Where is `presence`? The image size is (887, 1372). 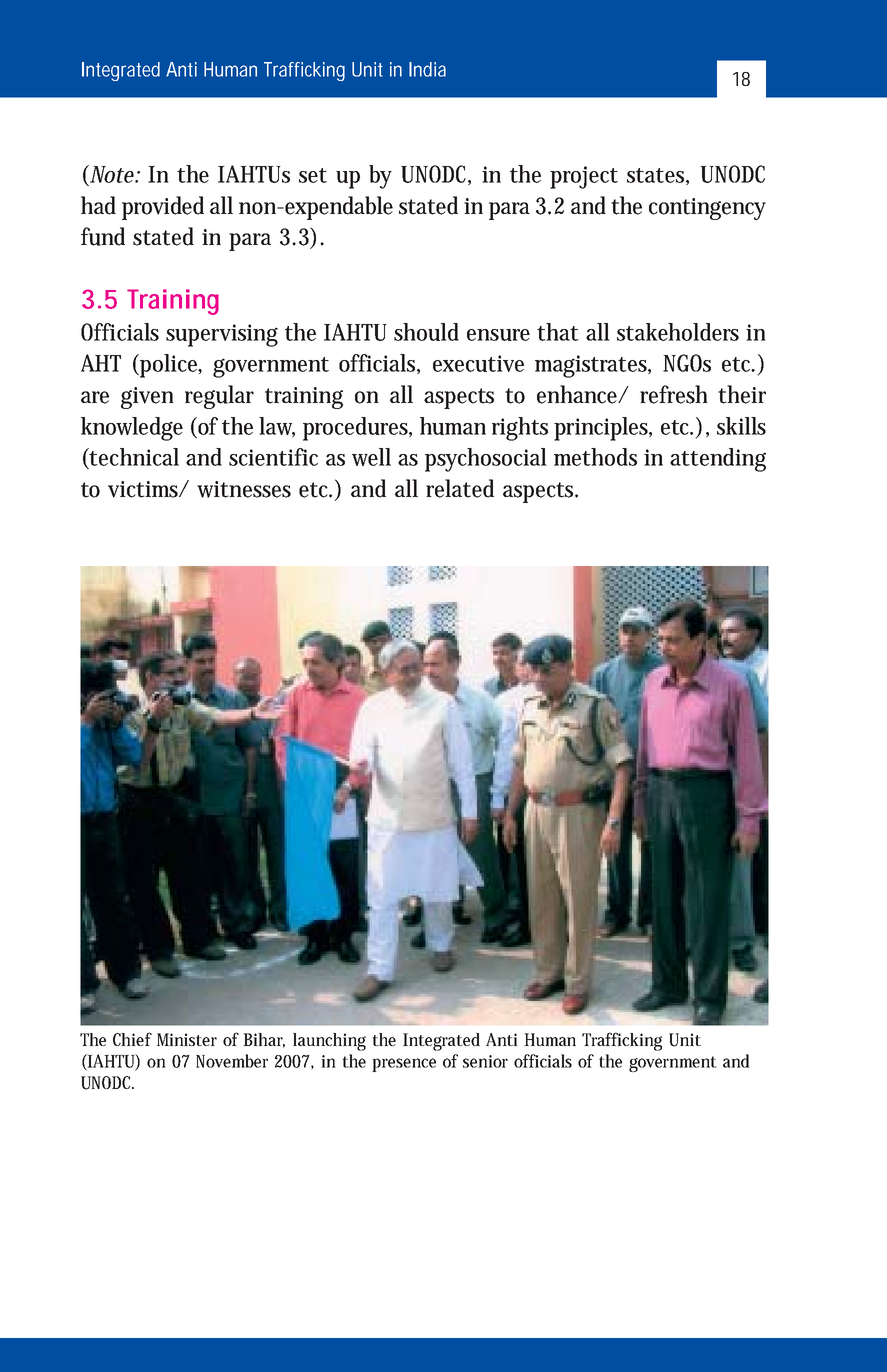
presence is located at coordinates (404, 1065).
